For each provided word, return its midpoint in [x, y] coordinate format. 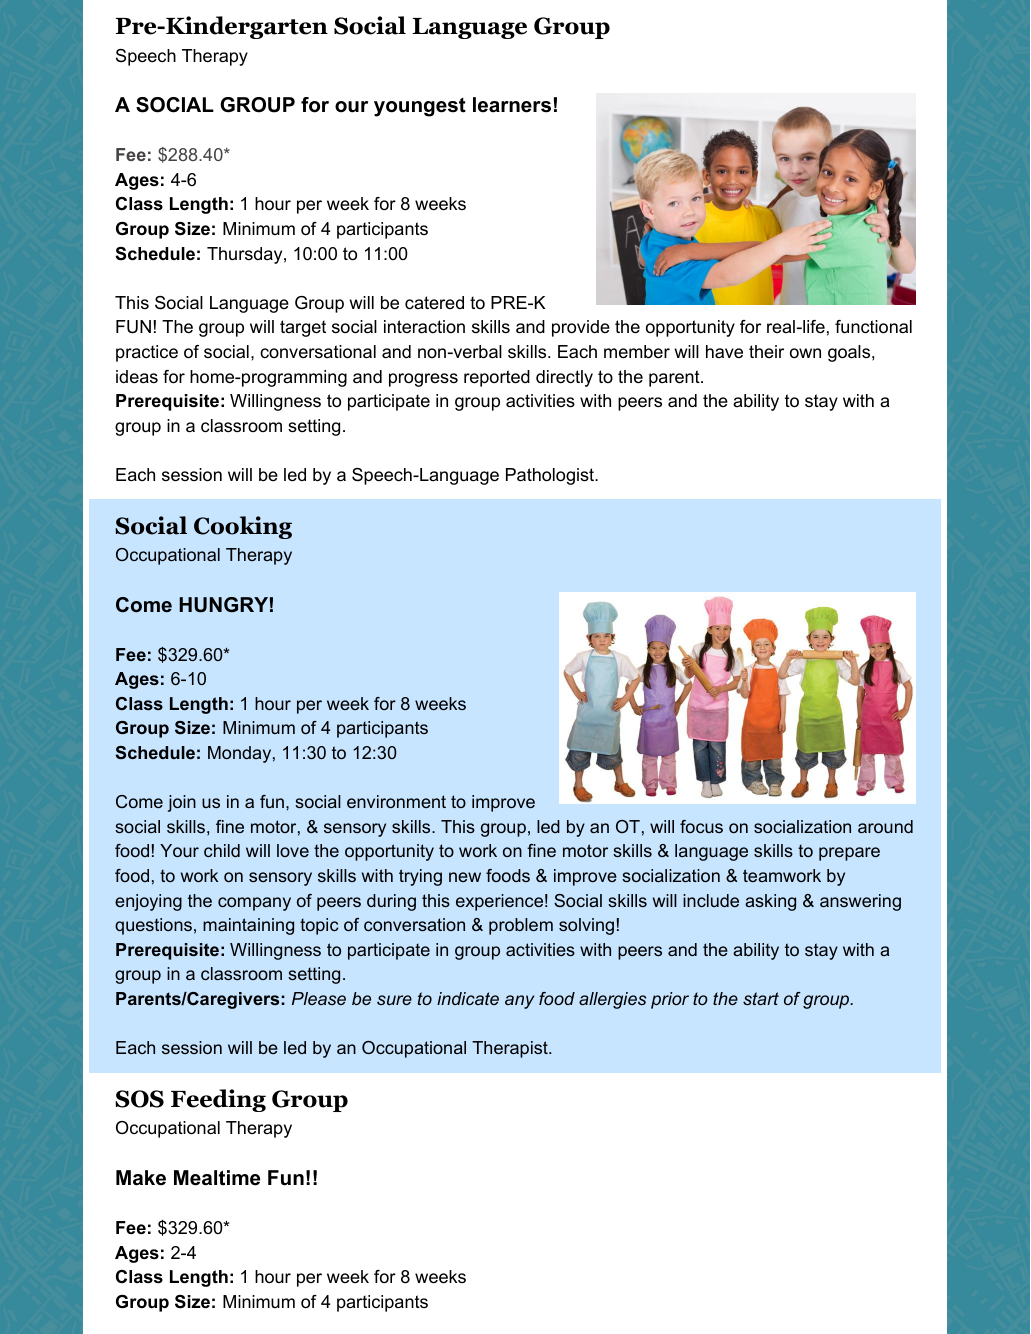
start [761, 998]
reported [497, 378]
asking [770, 902]
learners [512, 105]
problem [521, 926]
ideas [137, 376]
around [885, 826]
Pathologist [551, 476]
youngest [420, 107]
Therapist [511, 1049]
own [805, 353]
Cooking [243, 527]
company [254, 904]
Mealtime [217, 1178]
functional [873, 327]
